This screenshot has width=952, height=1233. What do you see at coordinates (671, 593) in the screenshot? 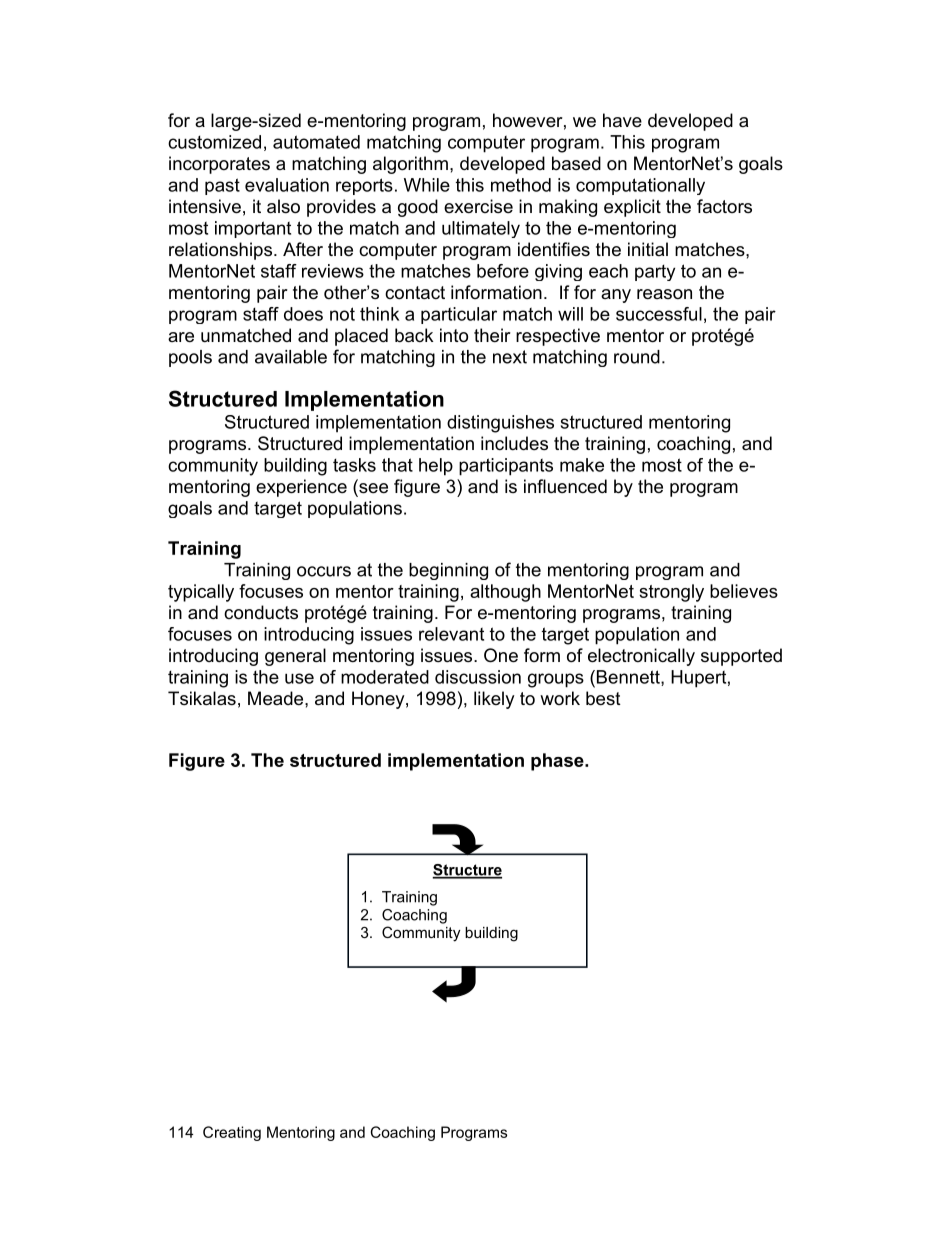
I see `strongly` at bounding box center [671, 593].
